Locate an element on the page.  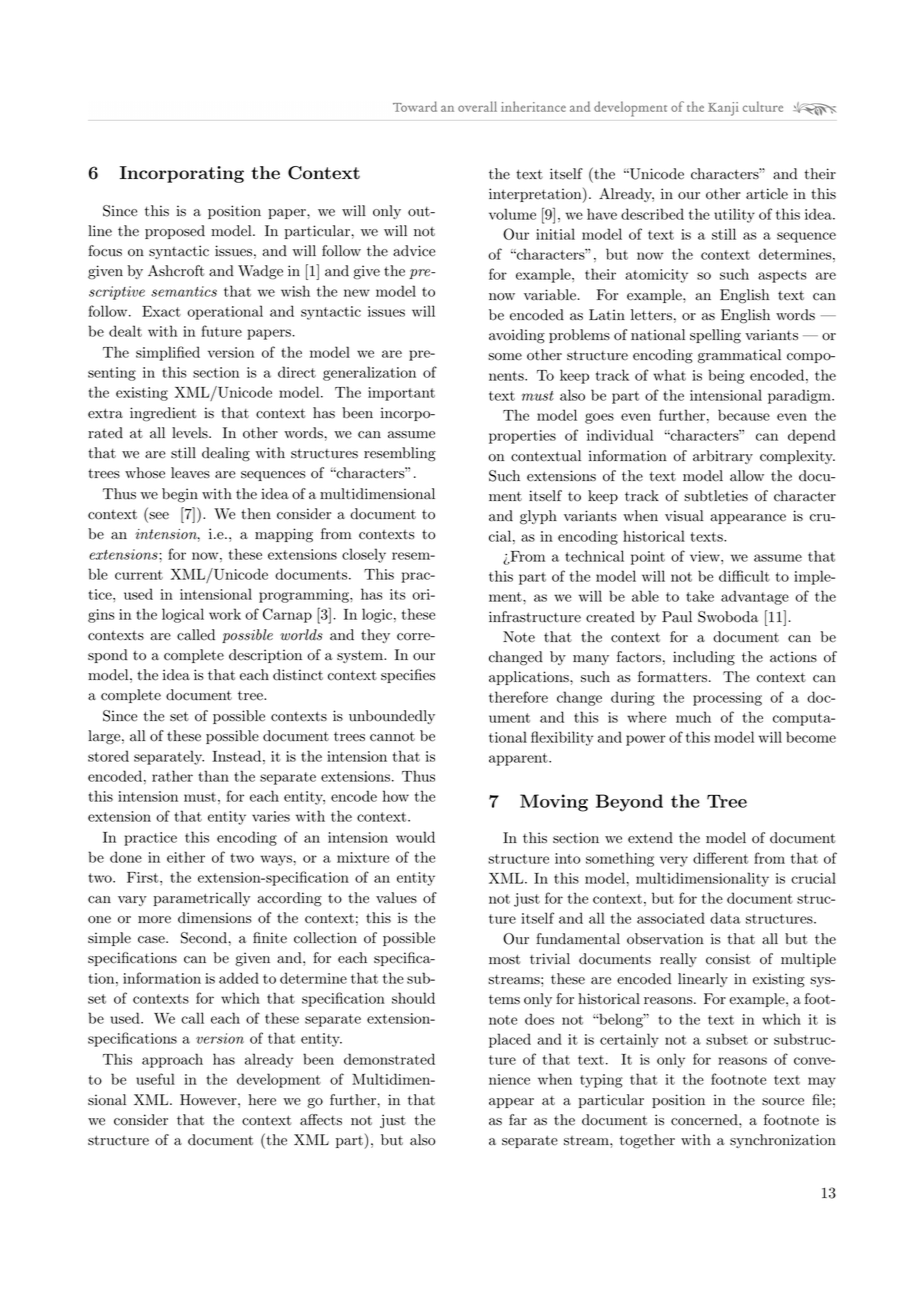
including is located at coordinates (704, 658).
